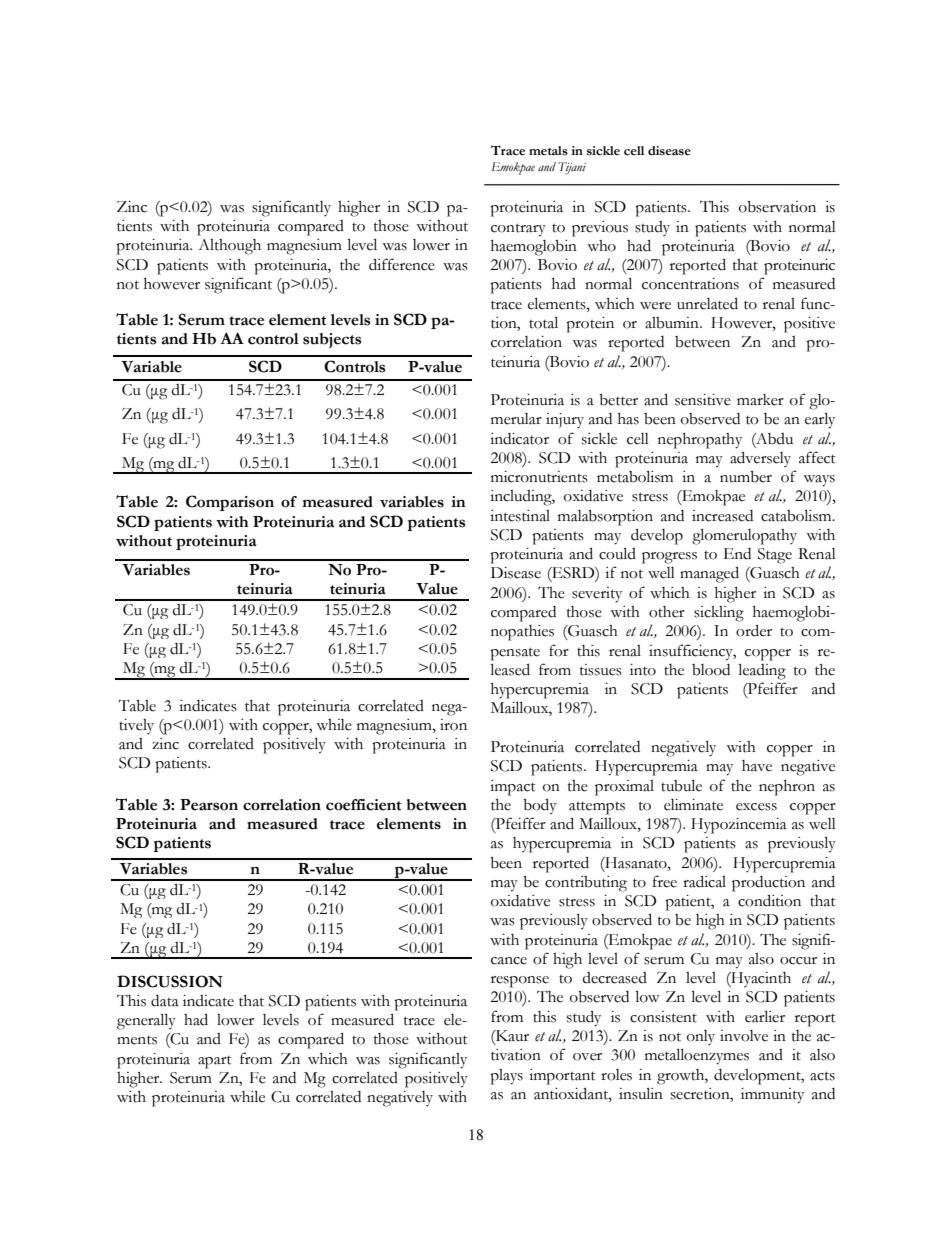 The width and height of the image is (952, 1233). I want to click on involve, so click(744, 1036).
